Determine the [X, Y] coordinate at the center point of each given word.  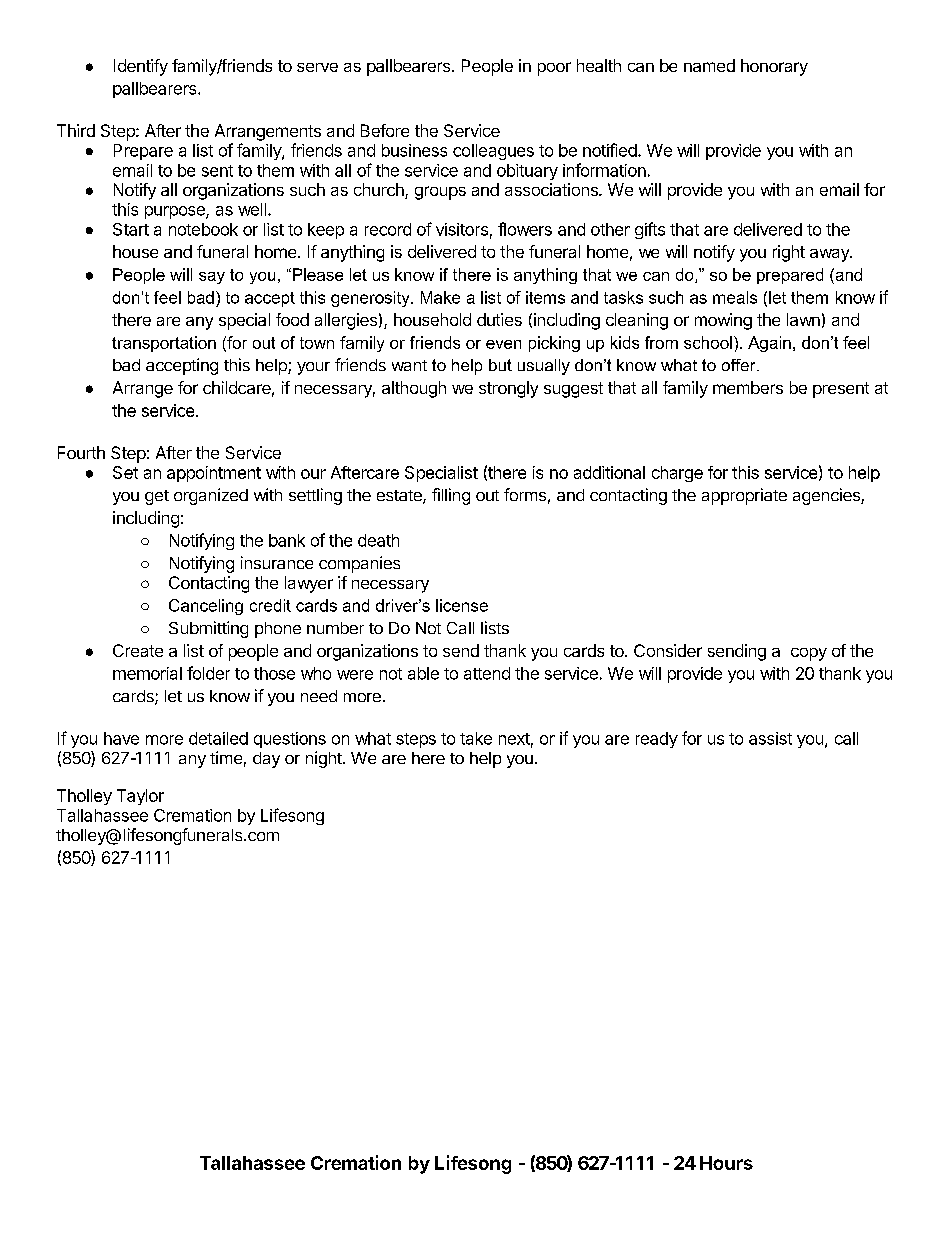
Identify [141, 67]
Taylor [140, 797]
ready [657, 740]
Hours [726, 1163]
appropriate [744, 496]
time [226, 757]
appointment [214, 474]
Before [385, 130]
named [709, 65]
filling [451, 496]
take [476, 738]
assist [770, 738]
